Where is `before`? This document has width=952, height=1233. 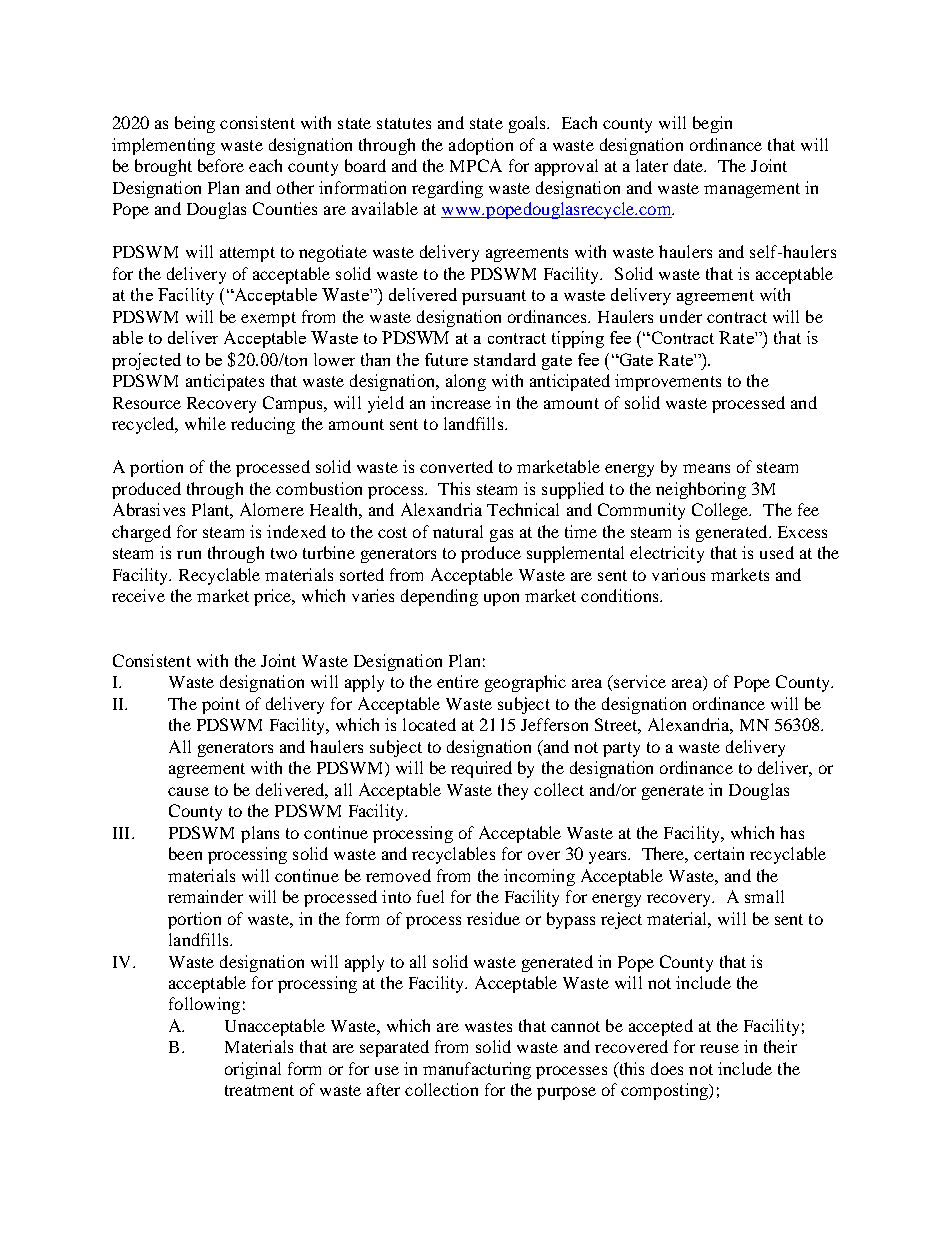 before is located at coordinates (221, 165).
